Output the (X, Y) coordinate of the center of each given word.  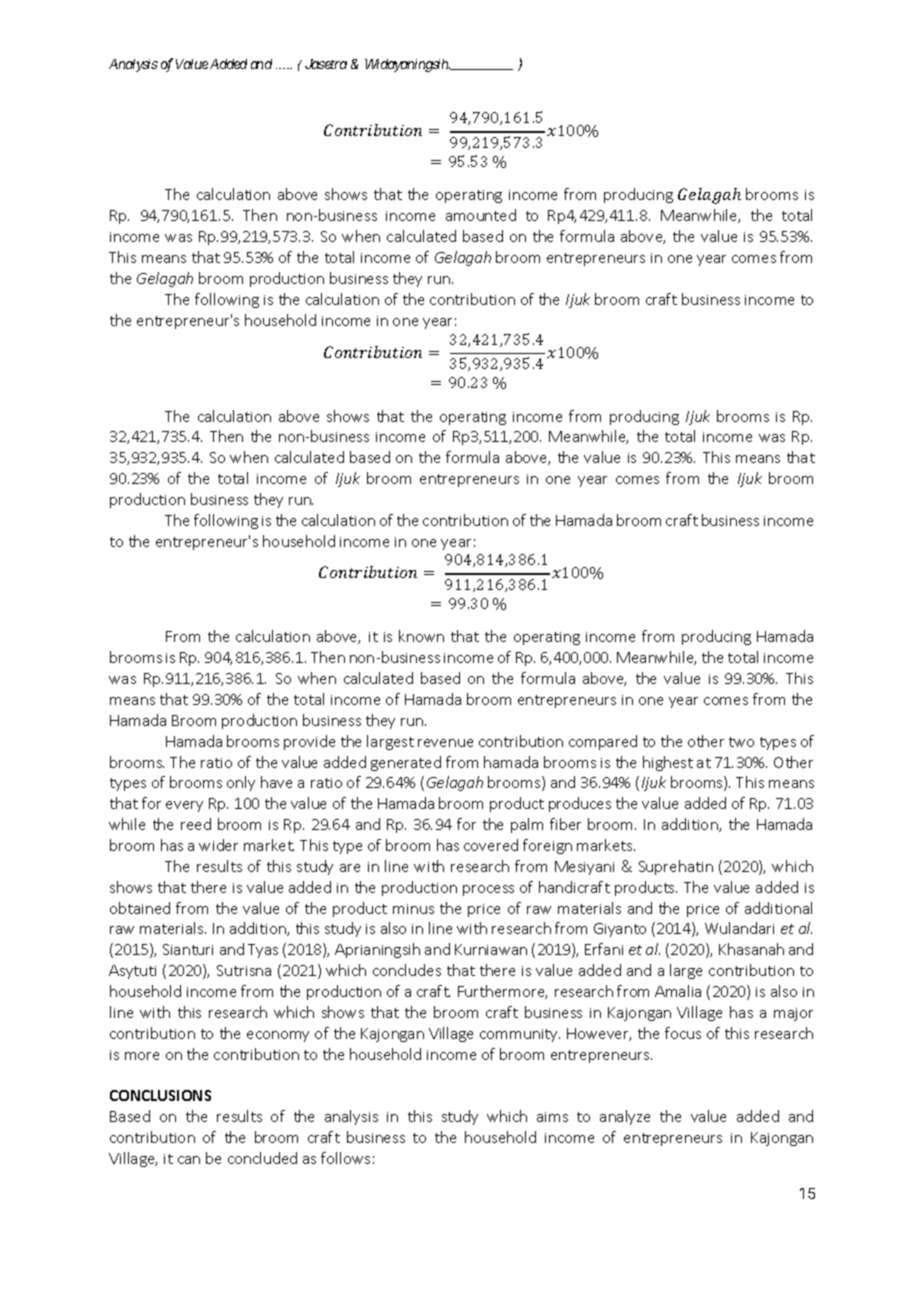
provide (309, 742)
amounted (481, 215)
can (189, 1160)
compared (603, 742)
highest (668, 763)
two (741, 742)
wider (218, 845)
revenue (445, 743)
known (421, 636)
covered (491, 845)
